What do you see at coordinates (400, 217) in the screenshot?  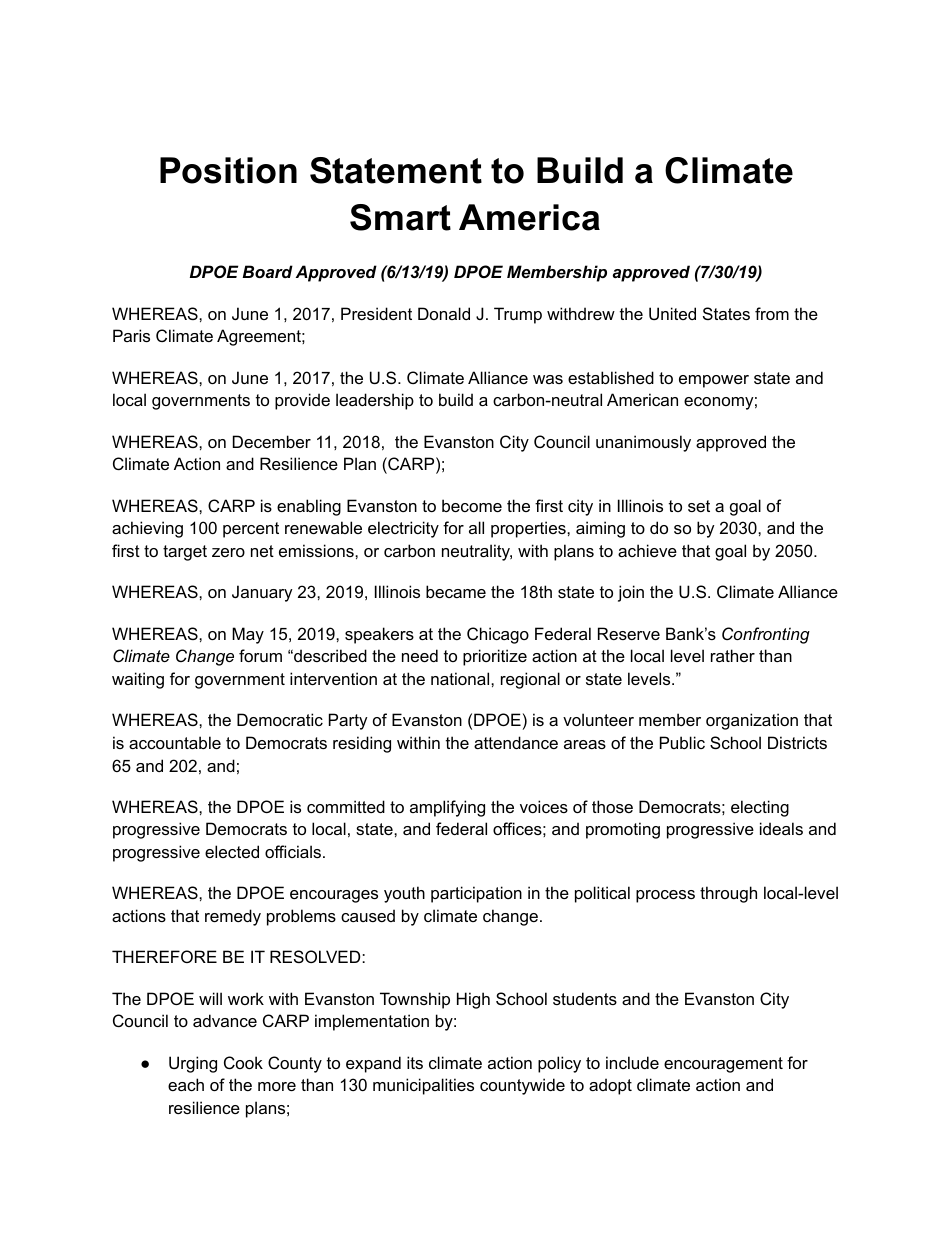 I see `Smart` at bounding box center [400, 217].
